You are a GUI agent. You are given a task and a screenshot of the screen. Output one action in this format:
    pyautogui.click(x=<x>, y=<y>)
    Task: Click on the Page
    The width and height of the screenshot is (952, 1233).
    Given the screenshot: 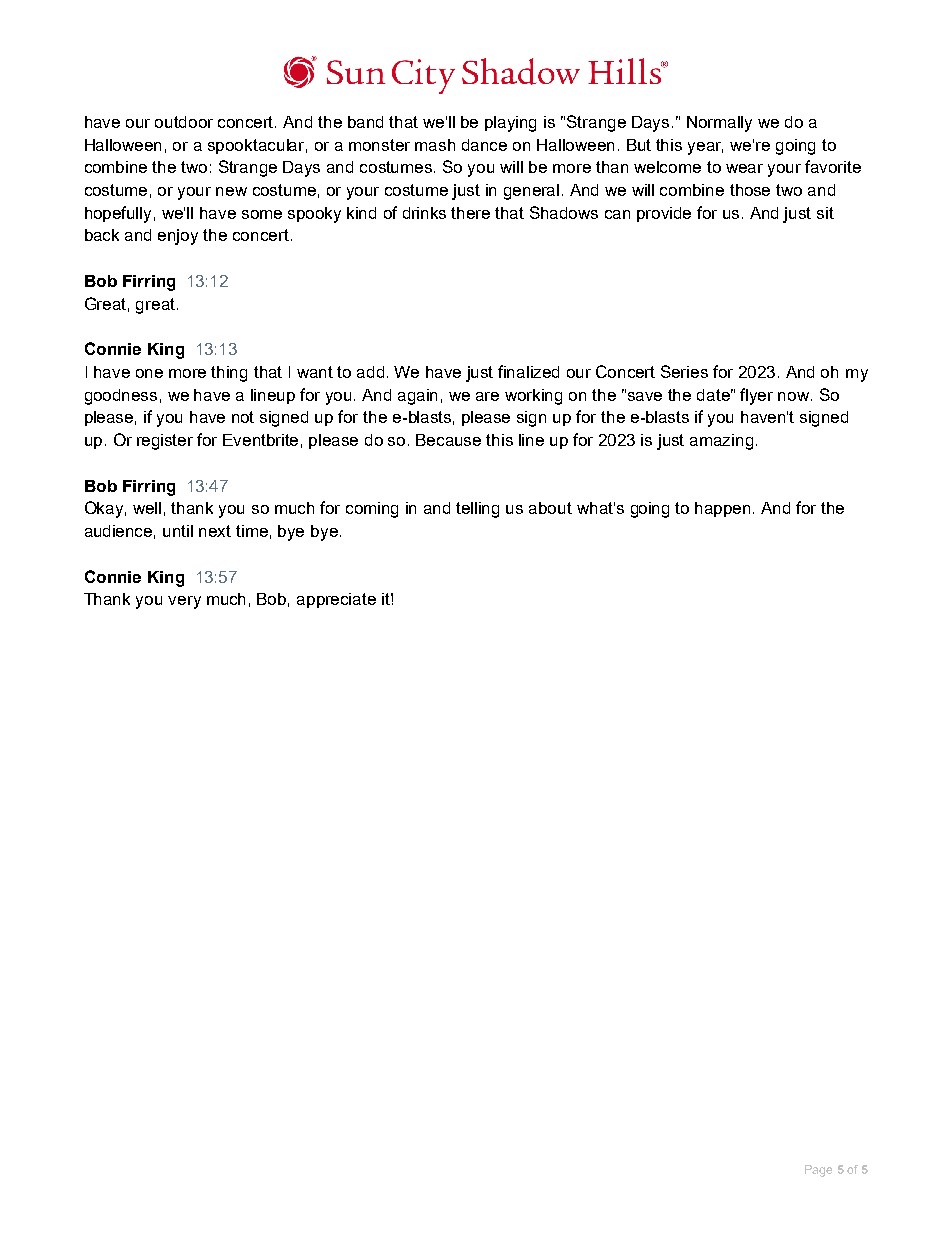 What is the action you would take?
    pyautogui.click(x=818, y=1171)
